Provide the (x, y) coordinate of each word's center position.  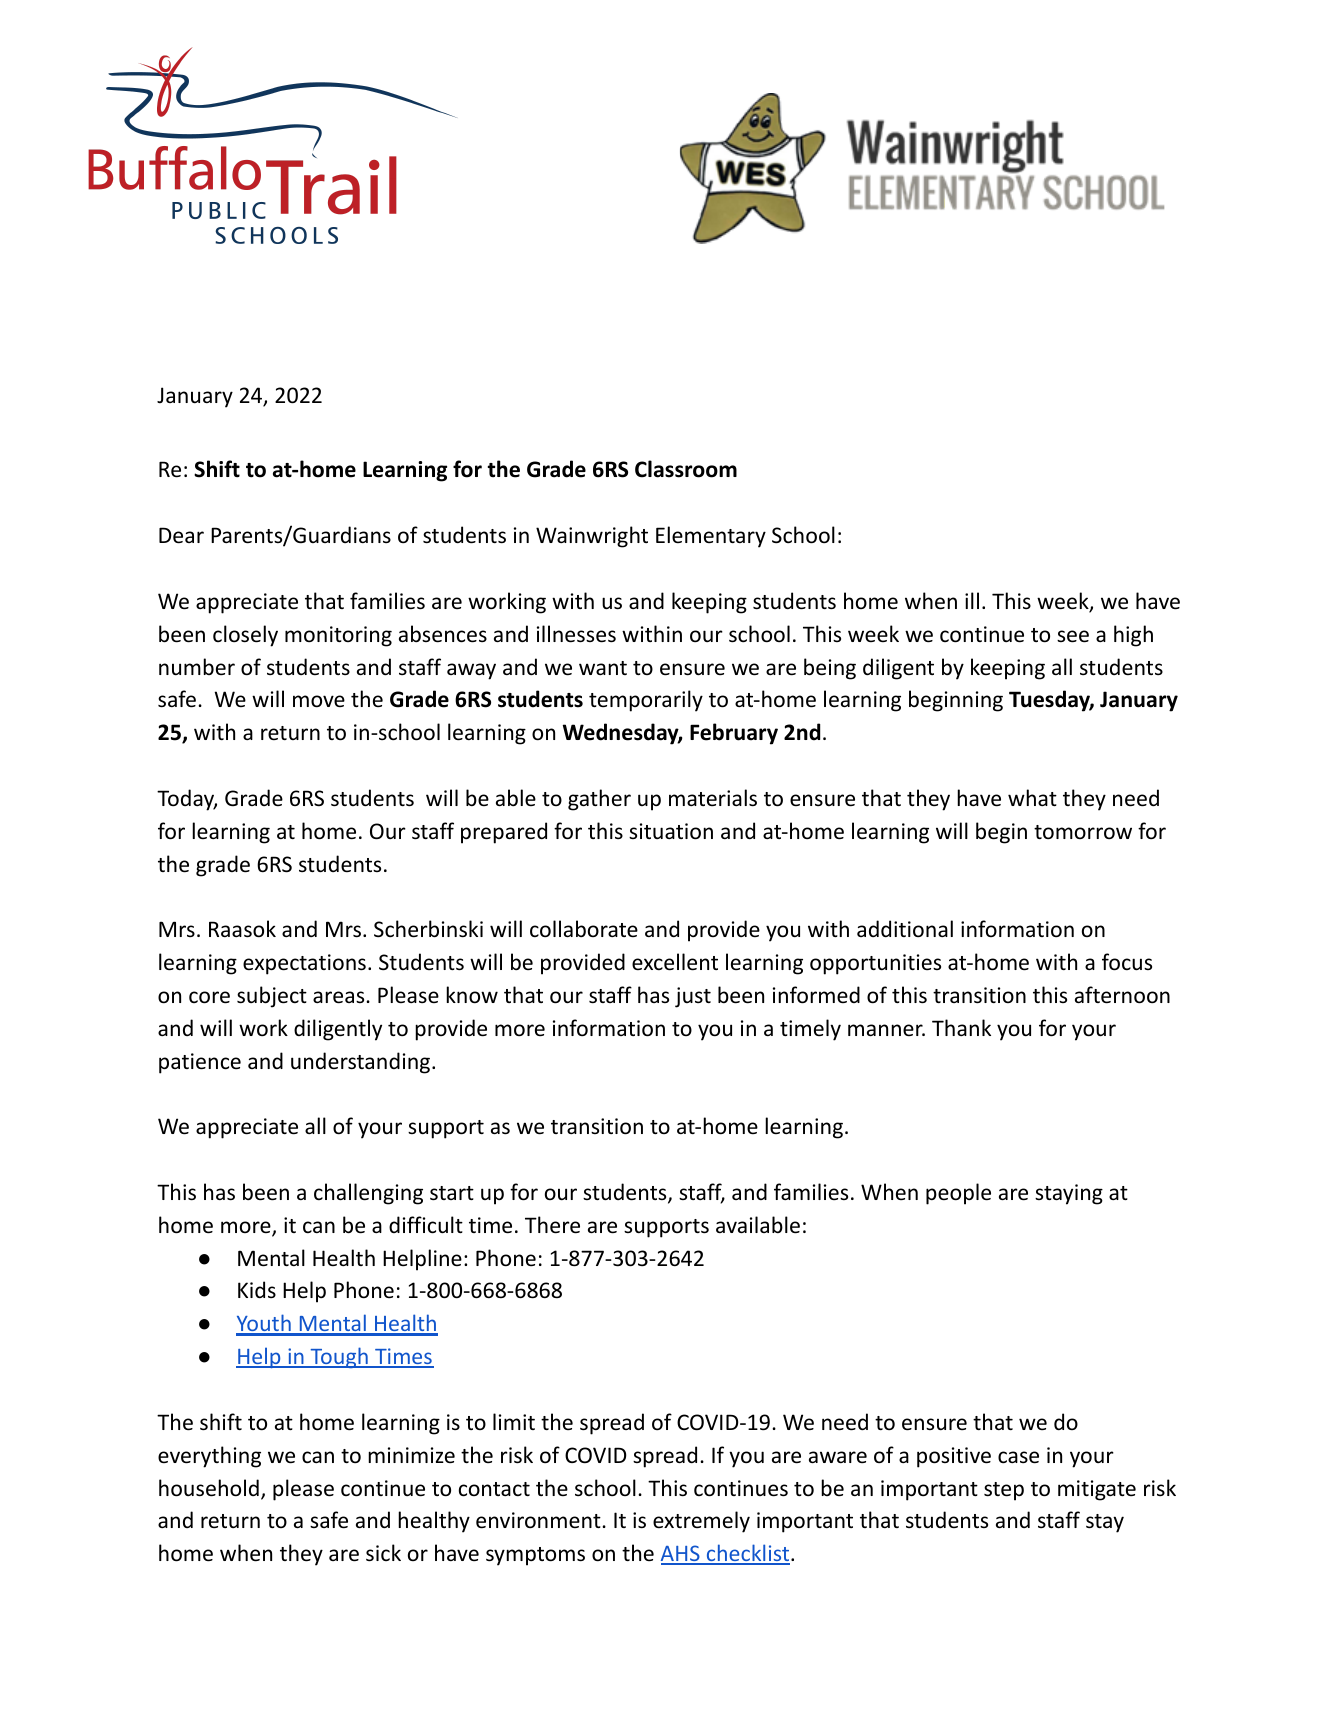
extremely (701, 1522)
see (1073, 636)
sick (383, 1553)
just (693, 997)
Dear (181, 535)
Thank (961, 1027)
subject (272, 997)
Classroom (686, 469)
